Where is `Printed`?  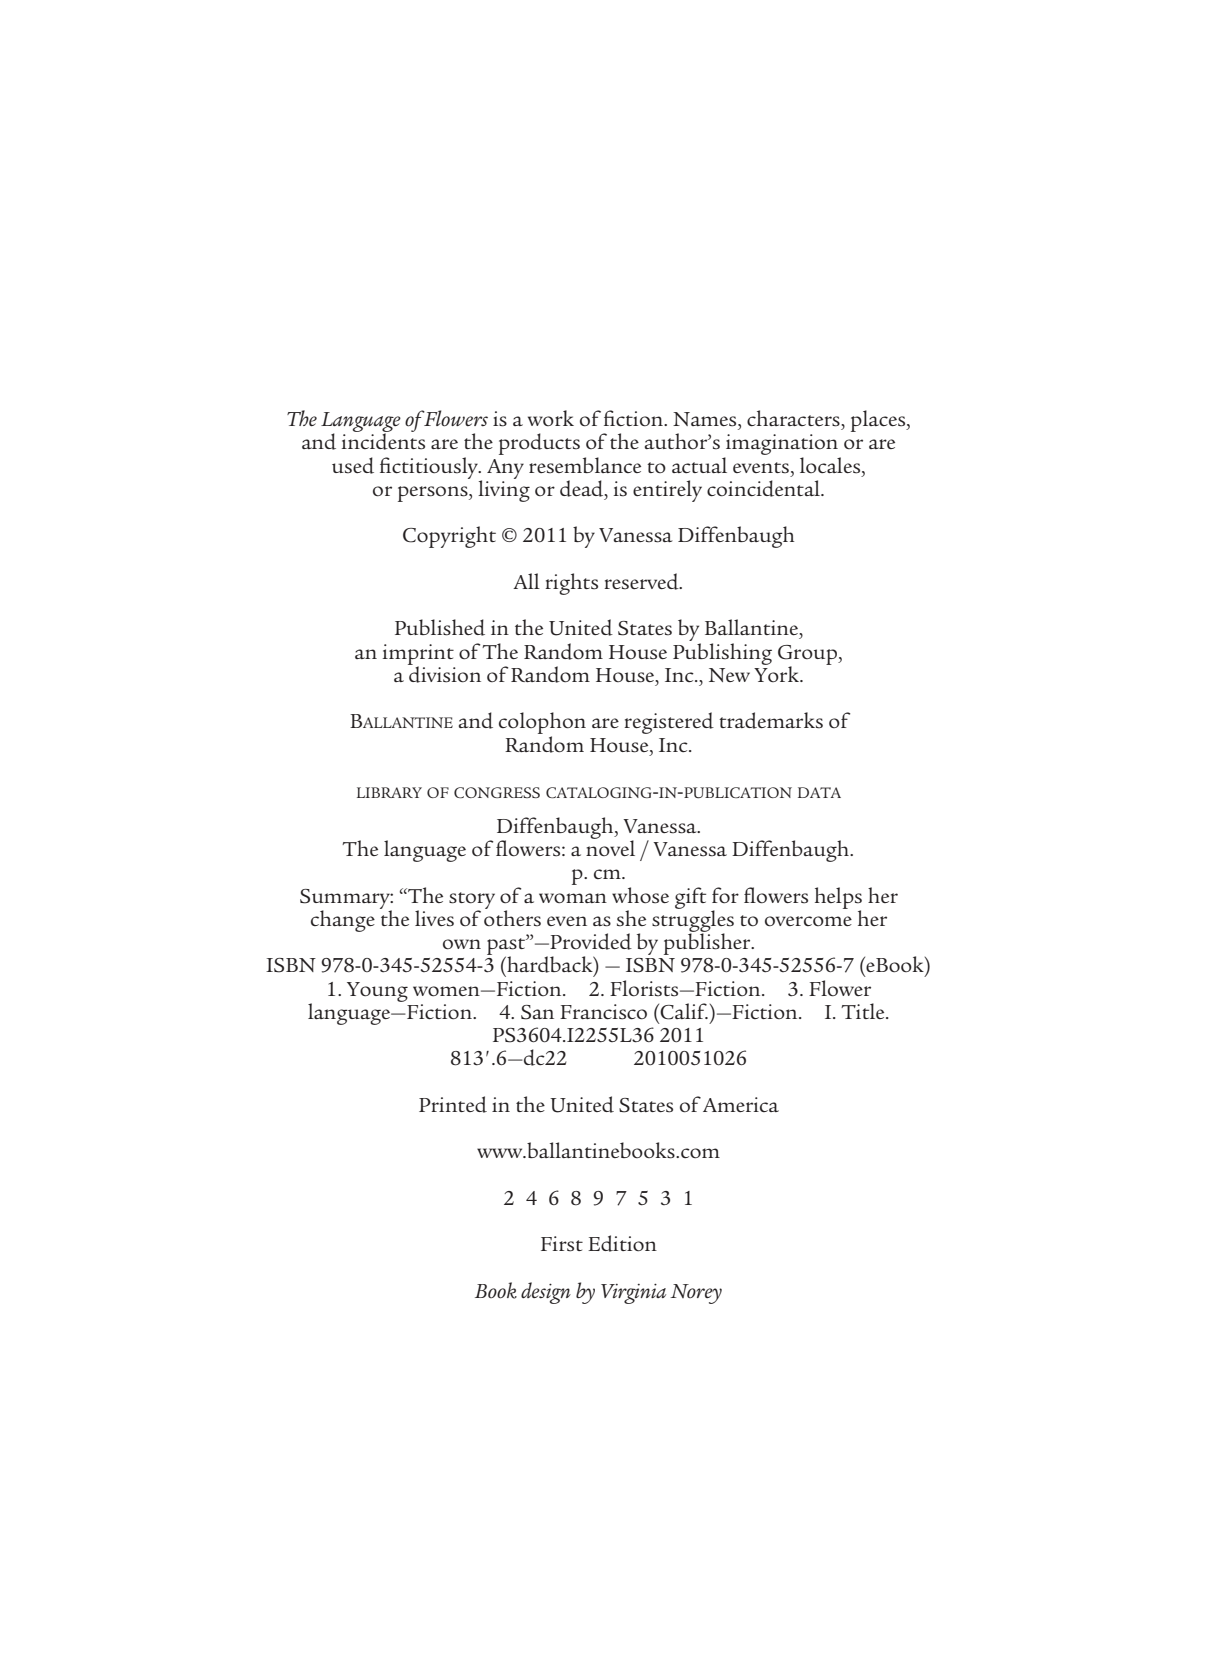
Printed is located at coordinates (453, 1104).
